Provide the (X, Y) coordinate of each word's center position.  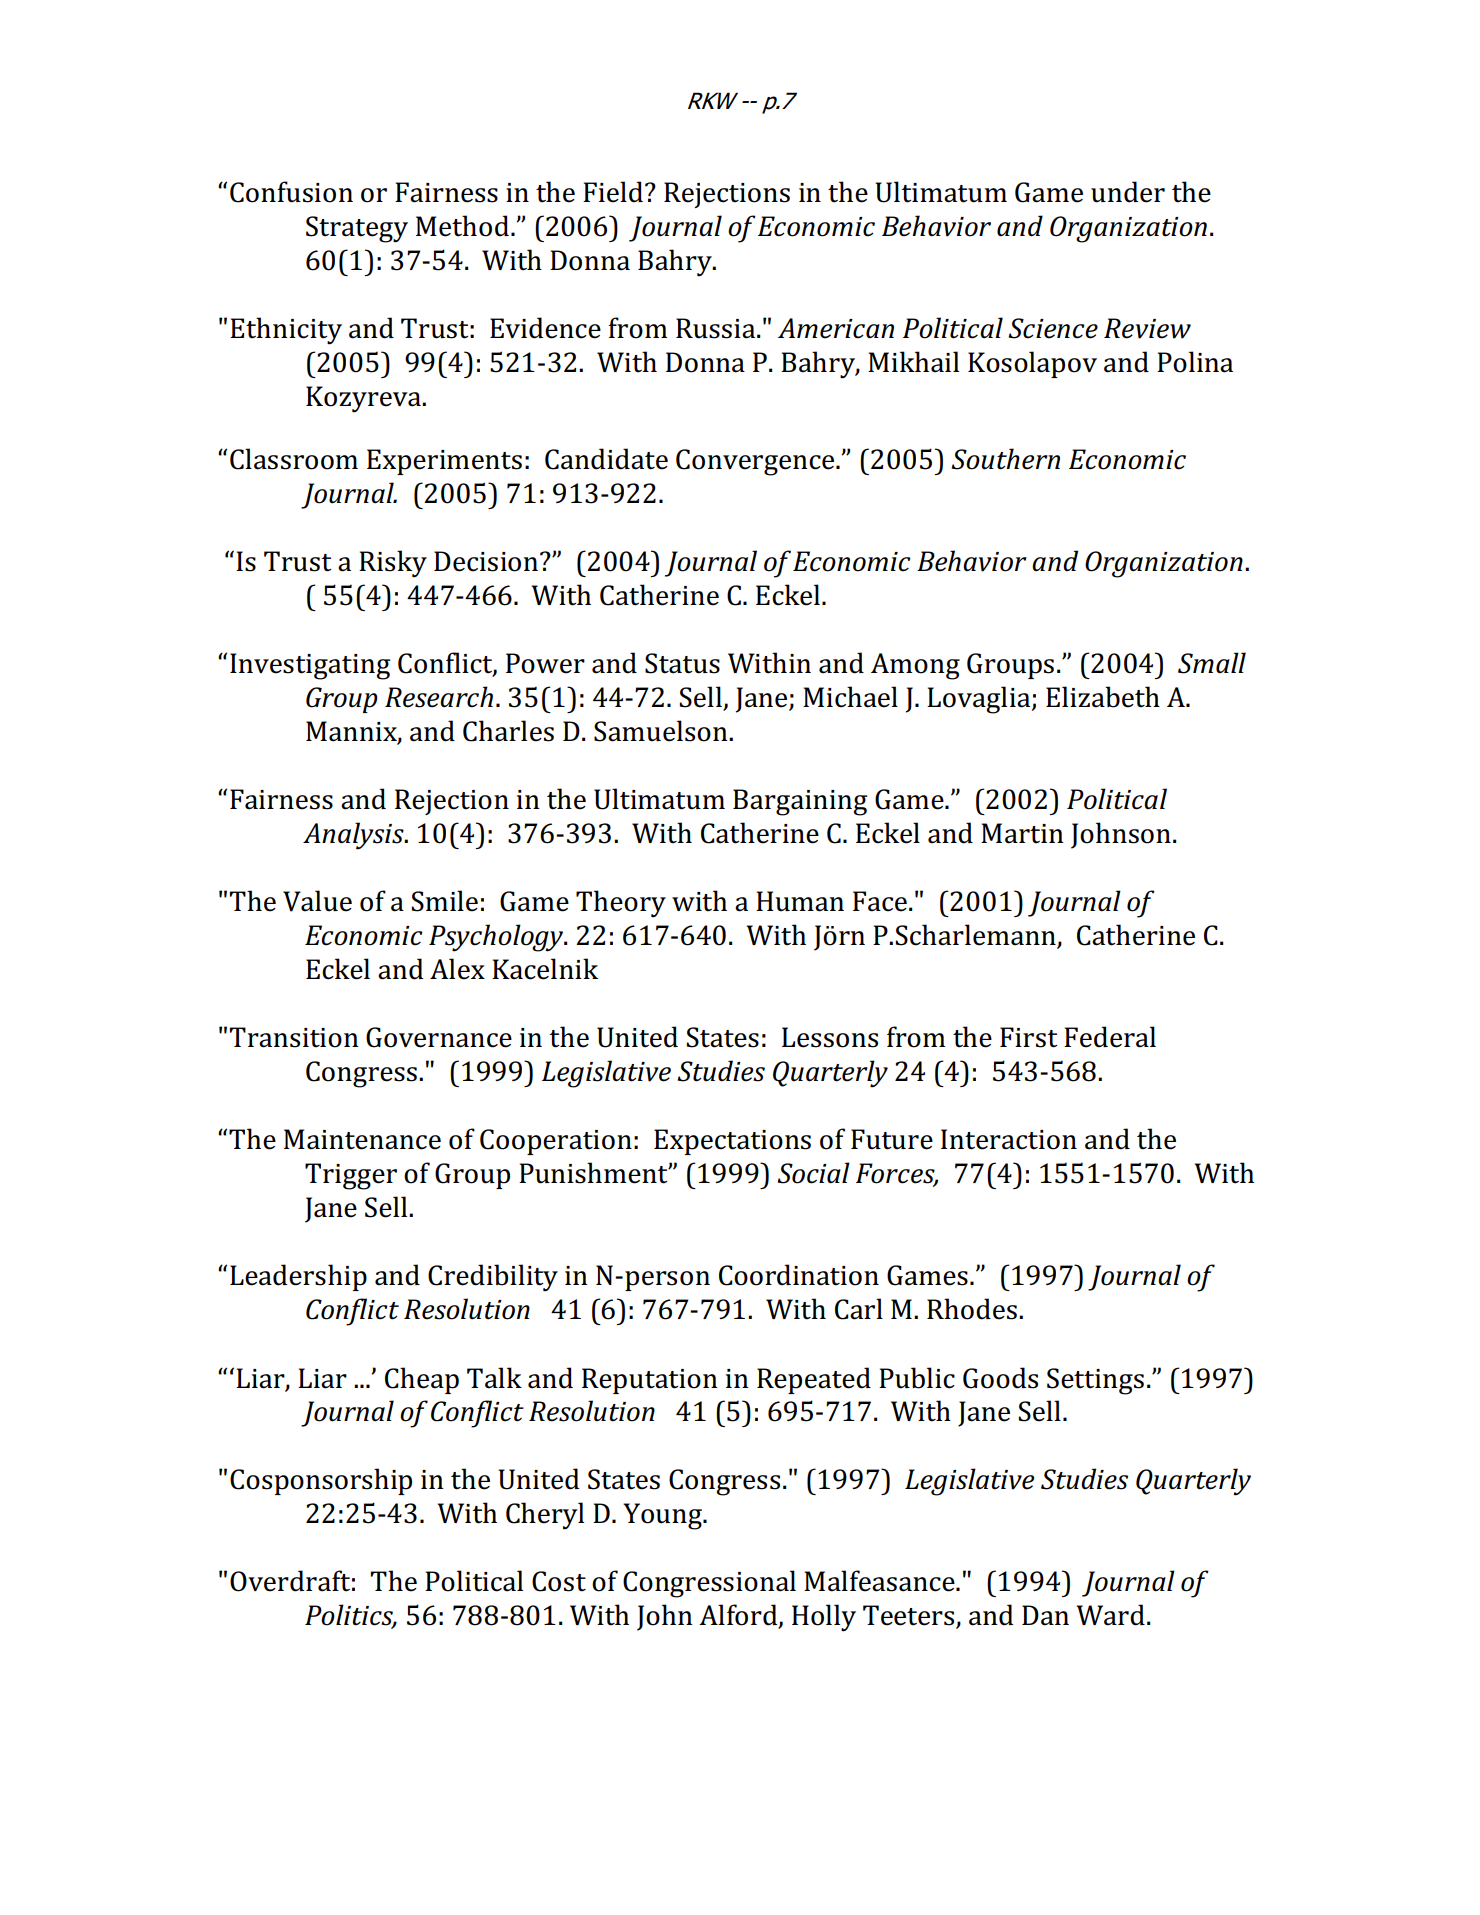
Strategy (357, 229)
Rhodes (972, 1309)
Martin (1022, 833)
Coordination (799, 1275)
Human (800, 901)
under (1128, 192)
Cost (559, 1581)
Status (682, 663)
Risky (393, 564)
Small (1212, 663)
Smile (445, 901)
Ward (1110, 1615)
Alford (739, 1616)
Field (614, 192)
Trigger (351, 1176)
